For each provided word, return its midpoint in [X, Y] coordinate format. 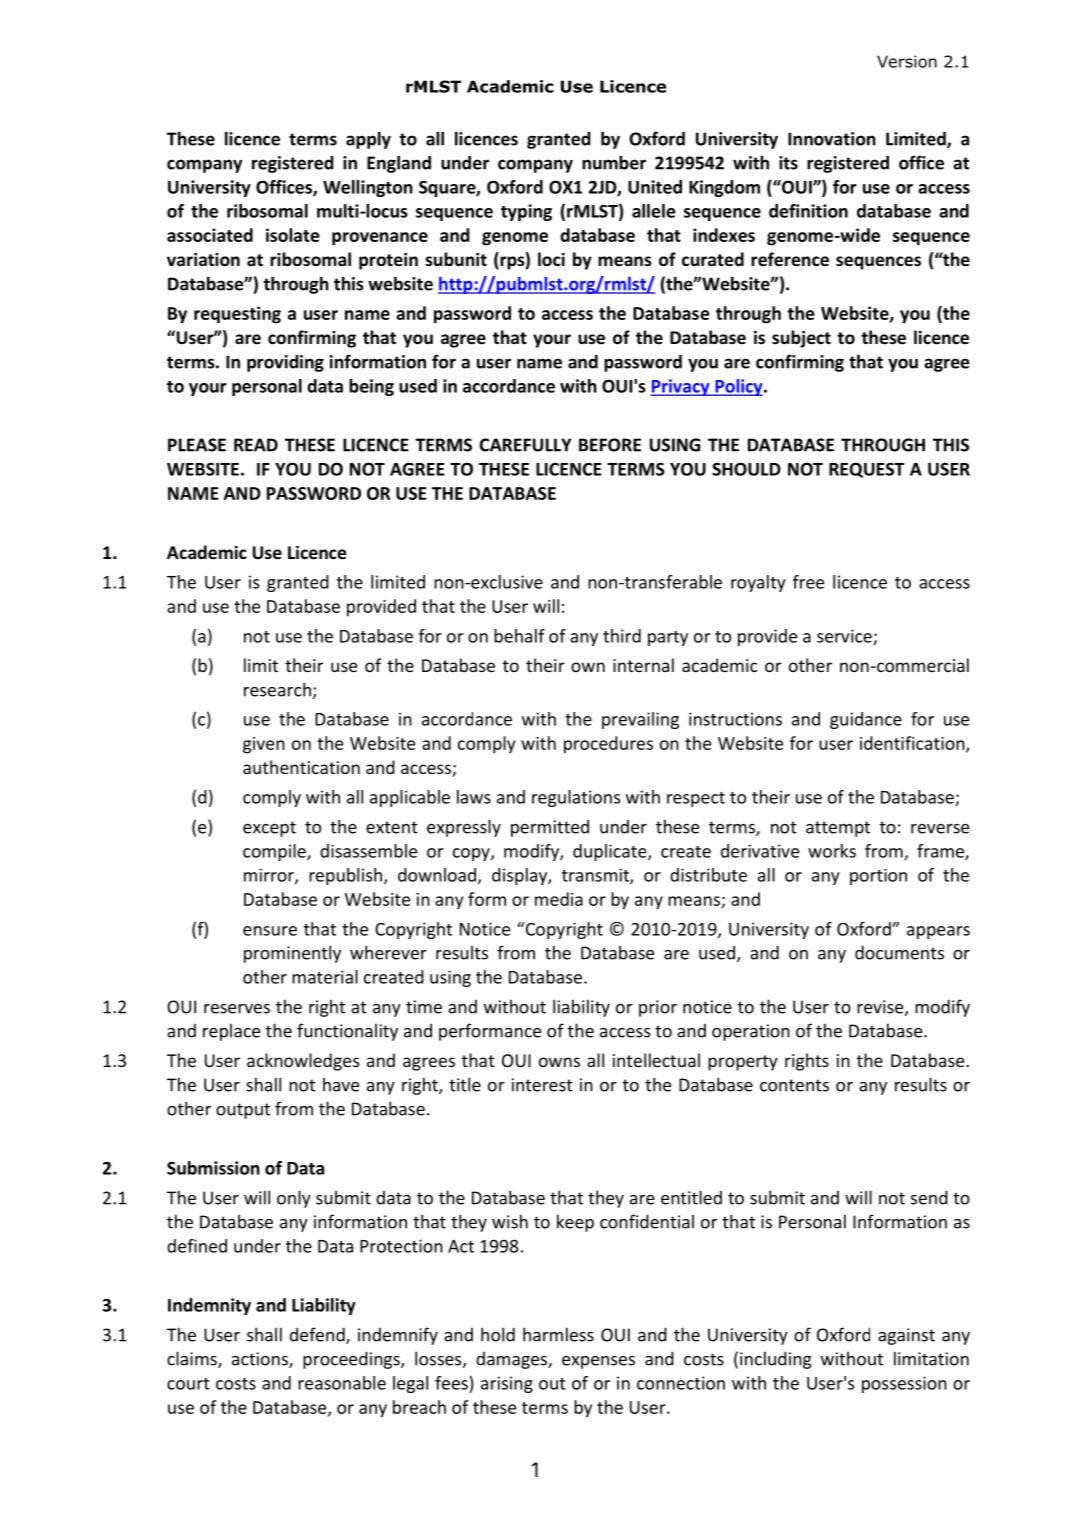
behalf [519, 636]
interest [542, 1085]
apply [368, 140]
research [277, 689]
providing [285, 363]
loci [551, 259]
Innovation [832, 139]
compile [275, 852]
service [845, 637]
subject [801, 339]
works [832, 851]
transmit [596, 876]
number [614, 162]
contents [794, 1085]
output [243, 1111]
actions [261, 1360]
